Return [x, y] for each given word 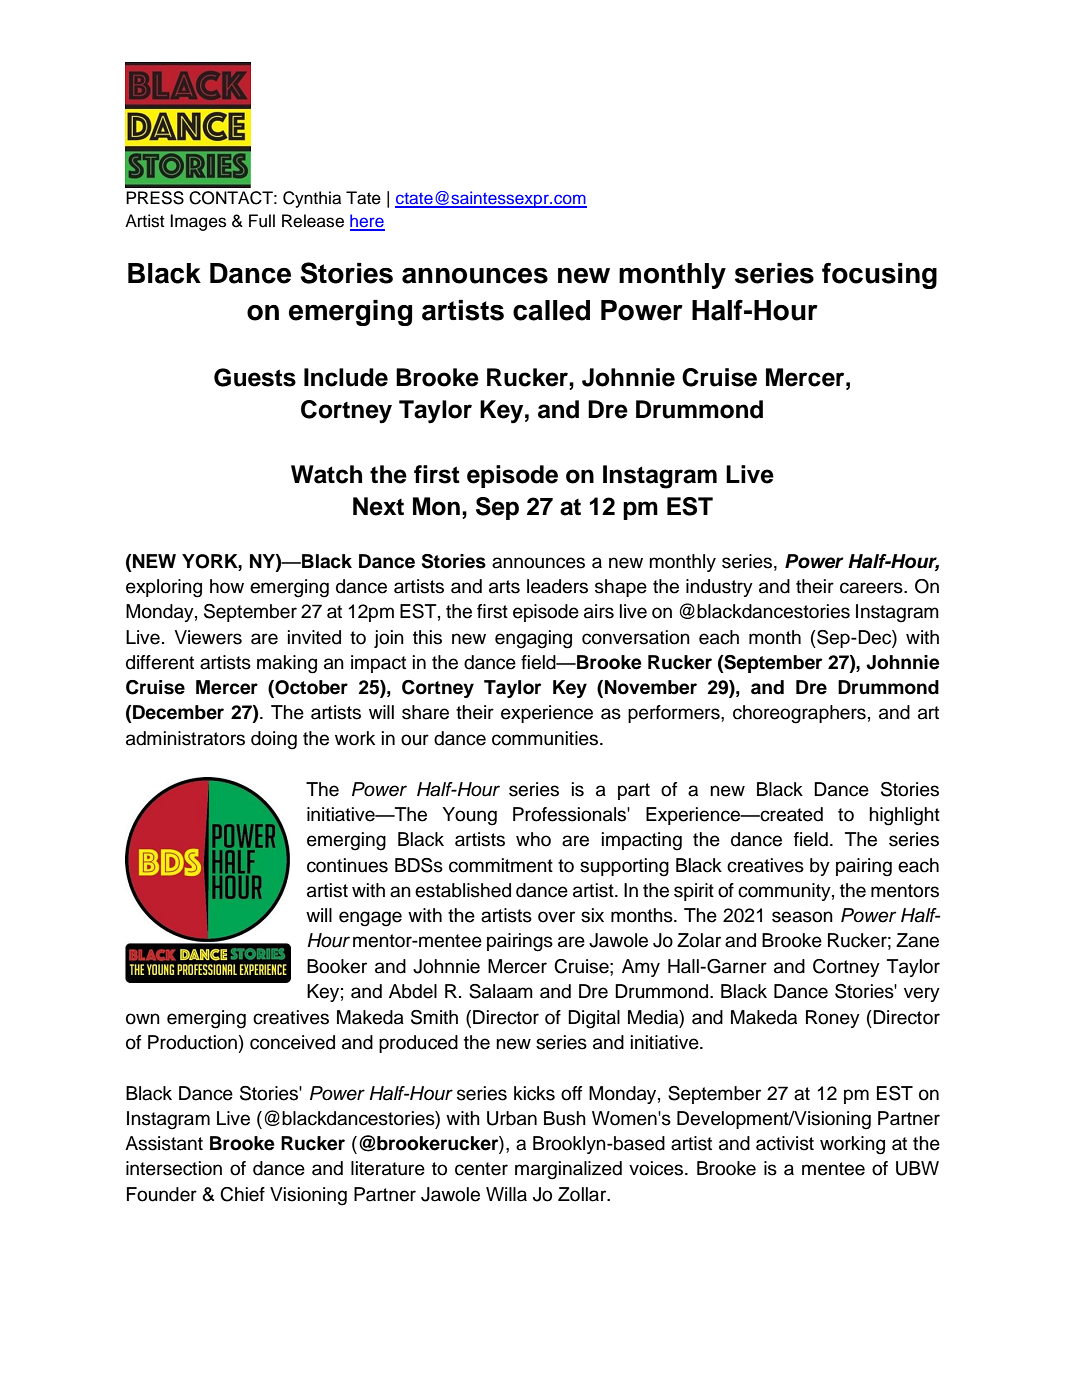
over [556, 917]
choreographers [799, 714]
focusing [879, 276]
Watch [326, 474]
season [802, 917]
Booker [337, 966]
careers [872, 588]
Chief [242, 1194]
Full [262, 221]
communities [546, 738]
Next [378, 506]
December [177, 712]
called [551, 310]
